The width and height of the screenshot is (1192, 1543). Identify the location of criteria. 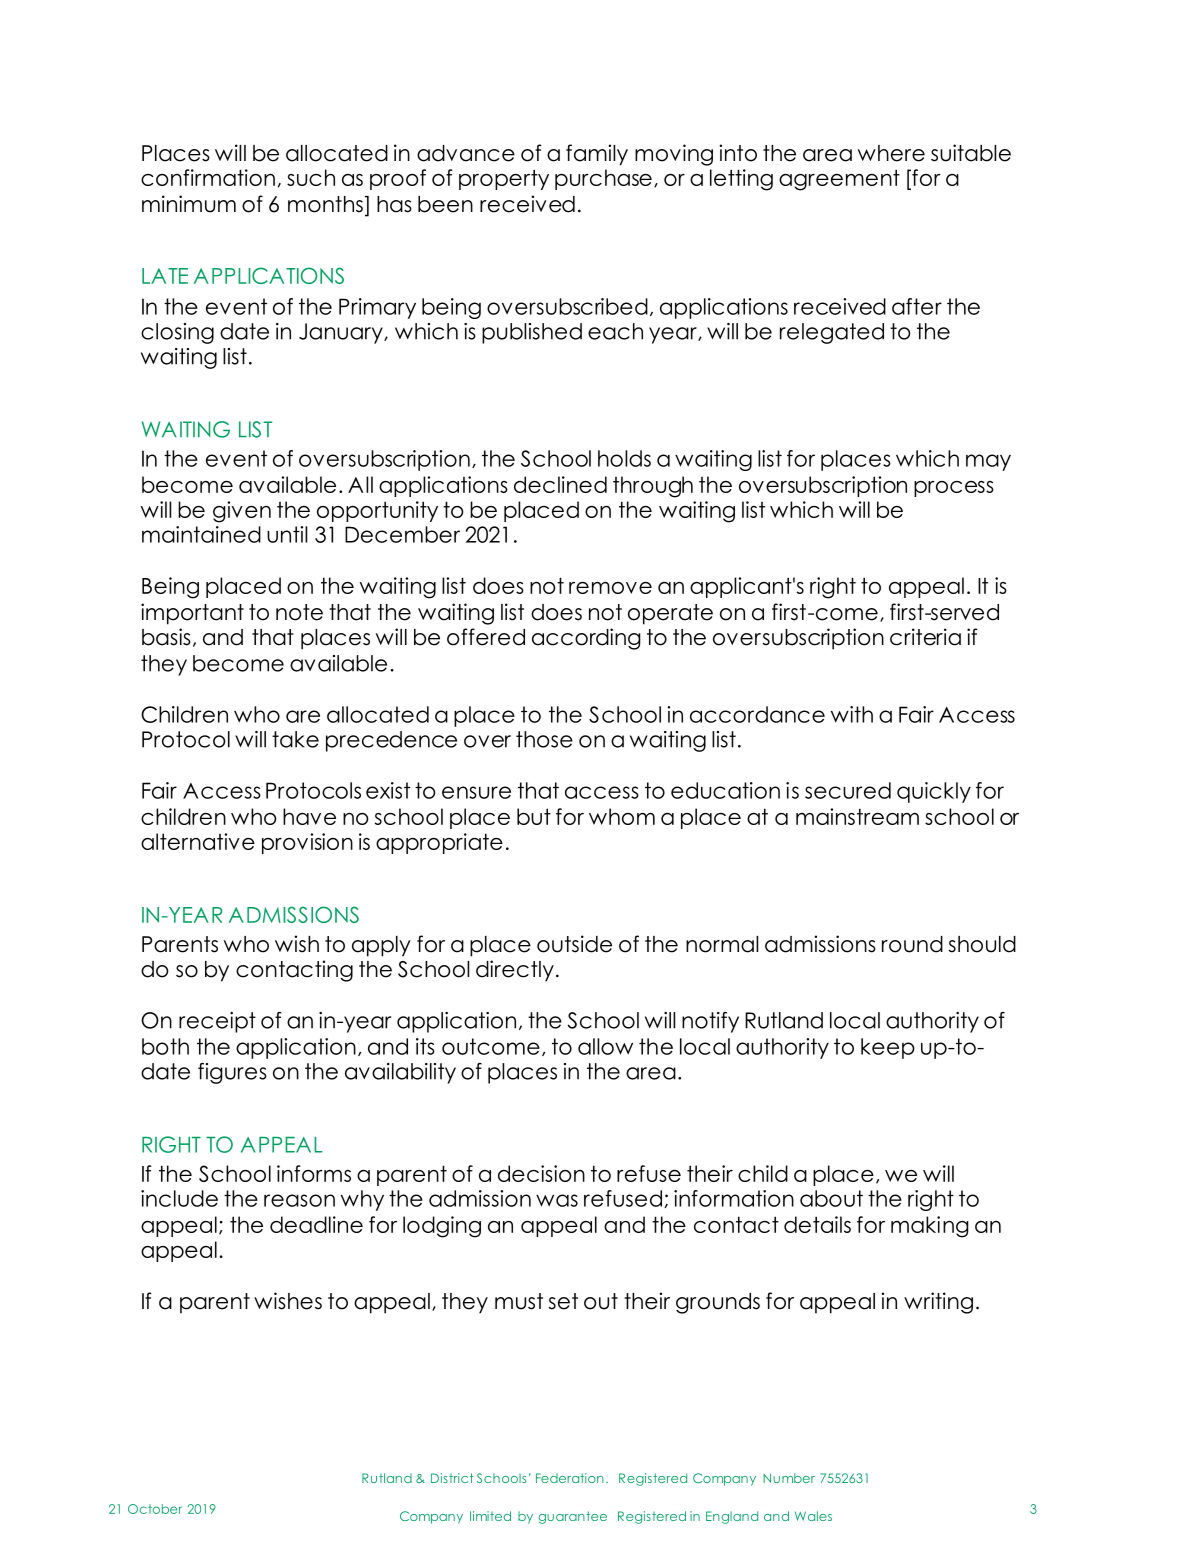
(925, 637).
